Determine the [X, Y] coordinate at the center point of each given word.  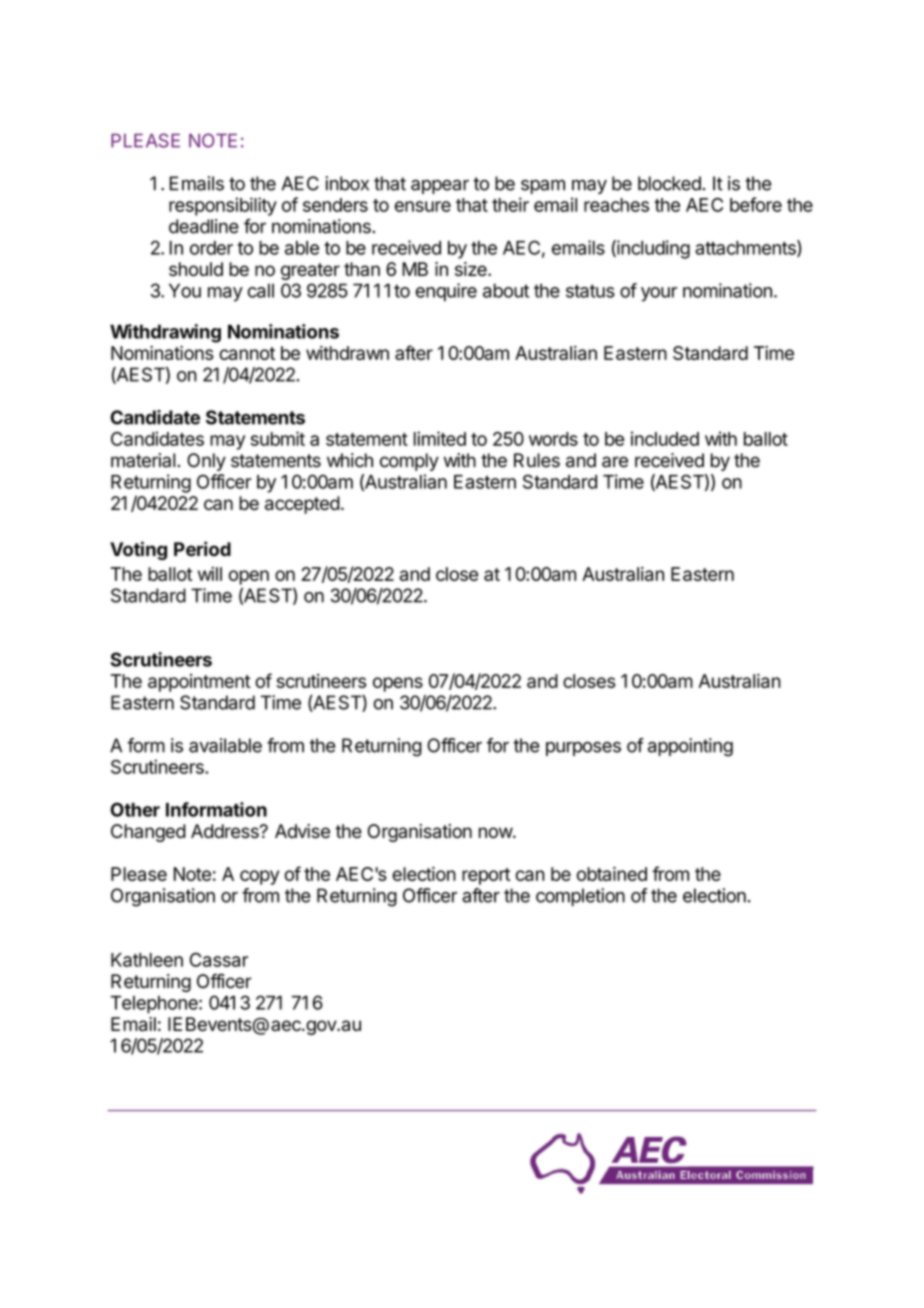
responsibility [223, 206]
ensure [423, 206]
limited [440, 438]
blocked [670, 183]
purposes [583, 749]
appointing [690, 747]
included [665, 438]
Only [206, 462]
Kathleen [147, 960]
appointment [199, 683]
